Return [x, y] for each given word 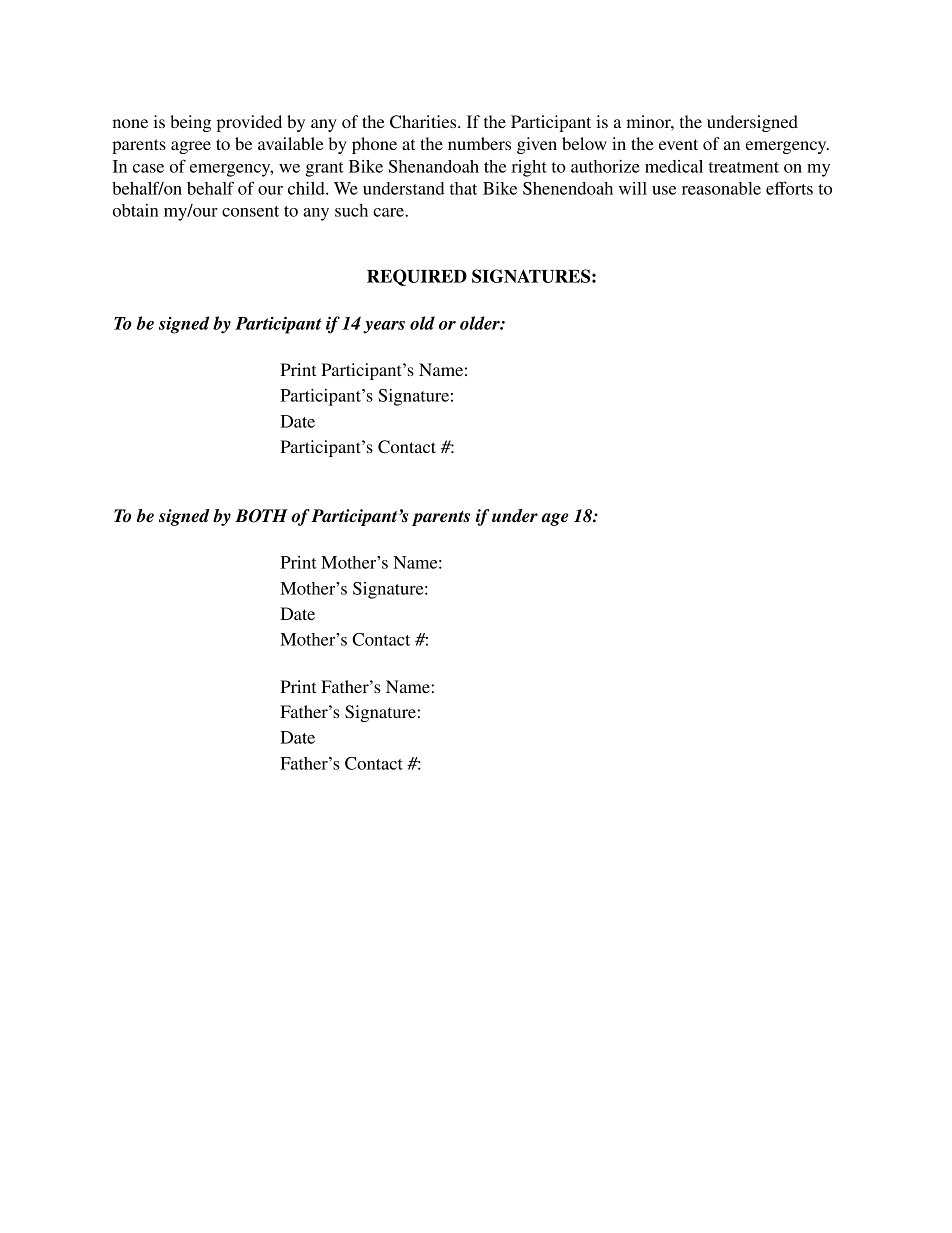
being [190, 123]
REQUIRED [417, 277]
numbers [479, 143]
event [678, 144]
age [555, 519]
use [664, 190]
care [389, 212]
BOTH [261, 516]
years [384, 327]
